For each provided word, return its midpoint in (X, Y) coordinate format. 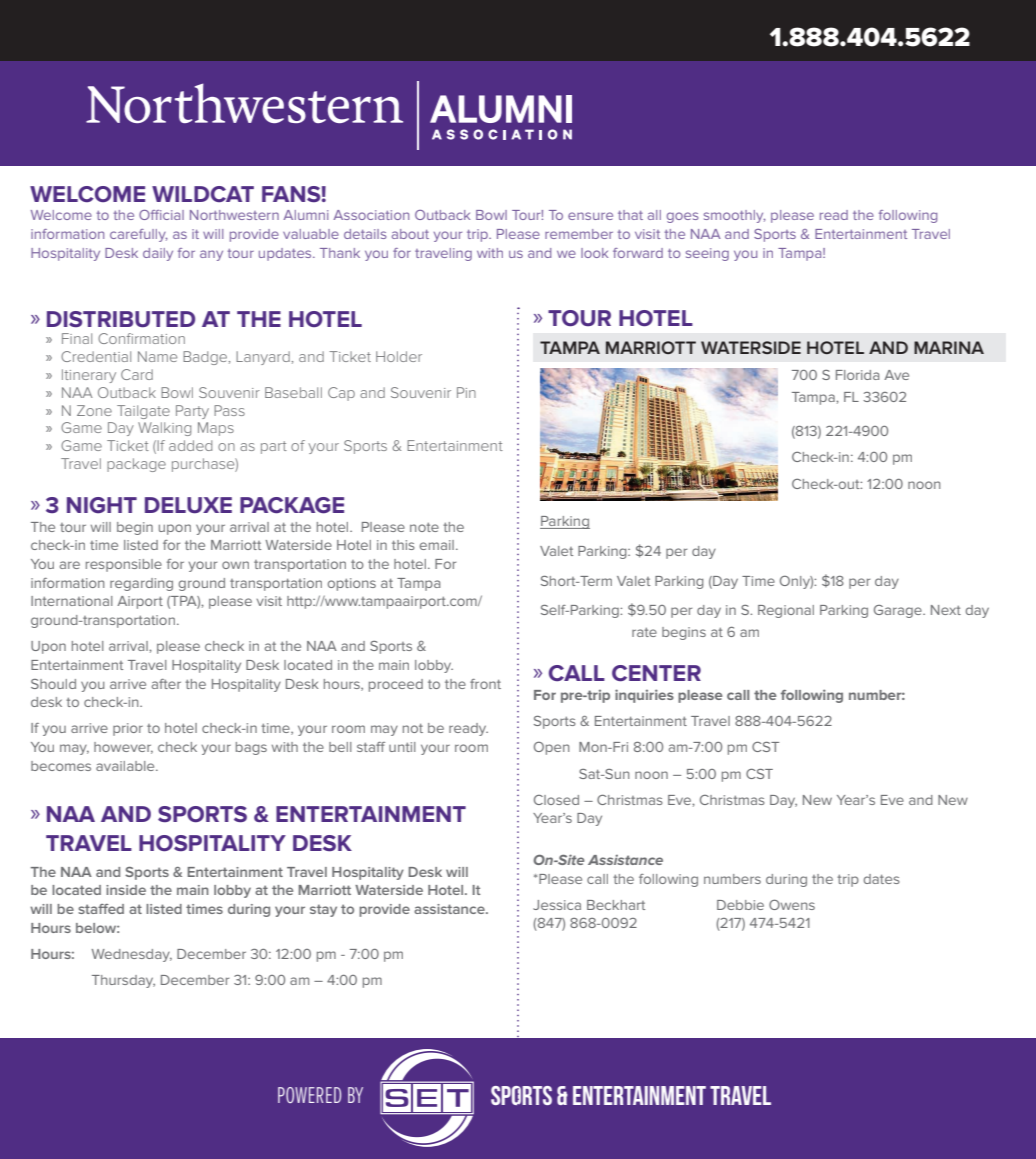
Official (161, 215)
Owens (792, 904)
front (485, 684)
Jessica (557, 905)
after (166, 684)
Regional (786, 611)
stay (323, 910)
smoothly (734, 216)
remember (579, 234)
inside (126, 890)
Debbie (740, 905)
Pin (466, 392)
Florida (857, 375)
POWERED (309, 1095)
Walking (164, 429)
